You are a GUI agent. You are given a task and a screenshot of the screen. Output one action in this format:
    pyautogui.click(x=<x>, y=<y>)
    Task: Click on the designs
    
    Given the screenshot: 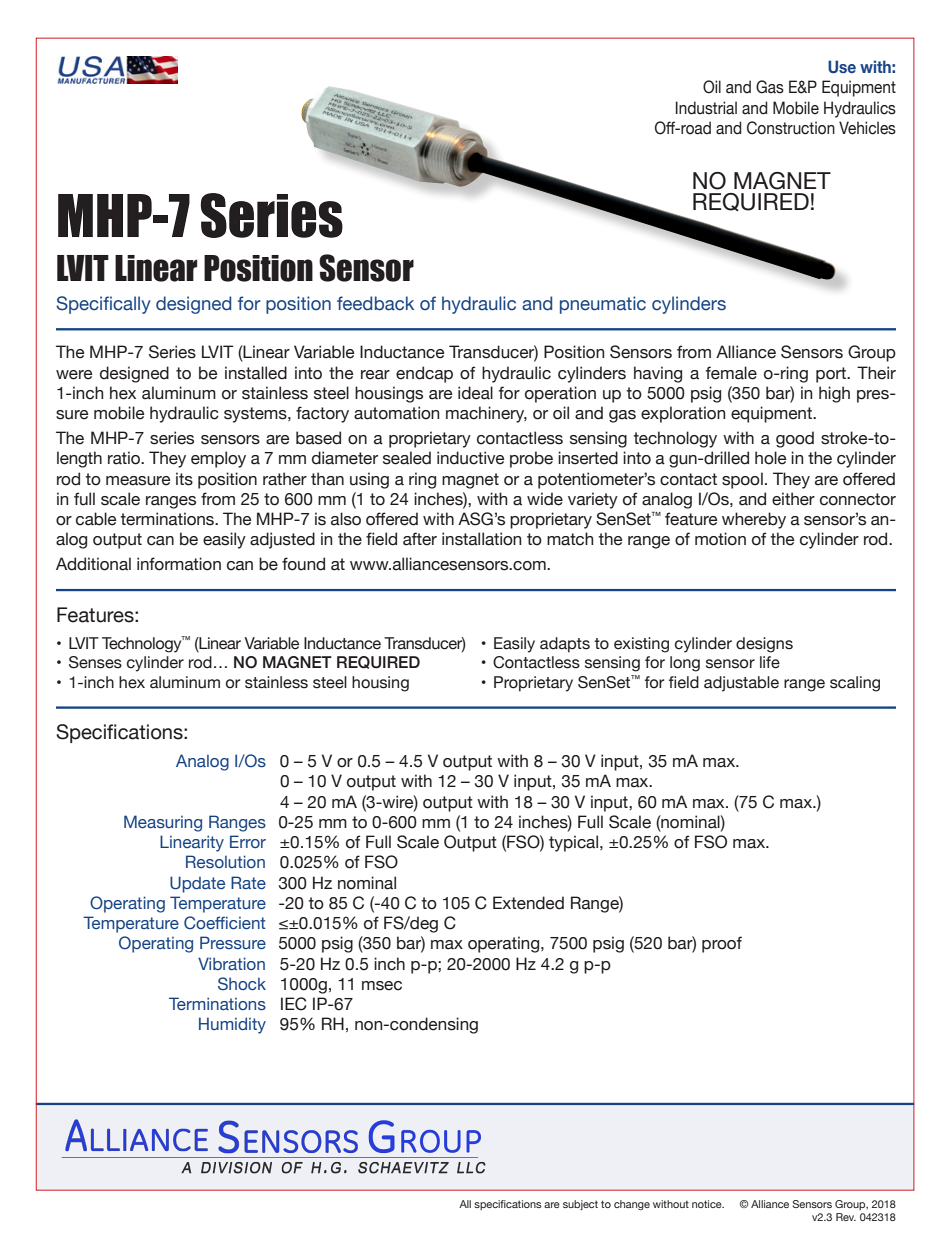 What is the action you would take?
    pyautogui.click(x=764, y=645)
